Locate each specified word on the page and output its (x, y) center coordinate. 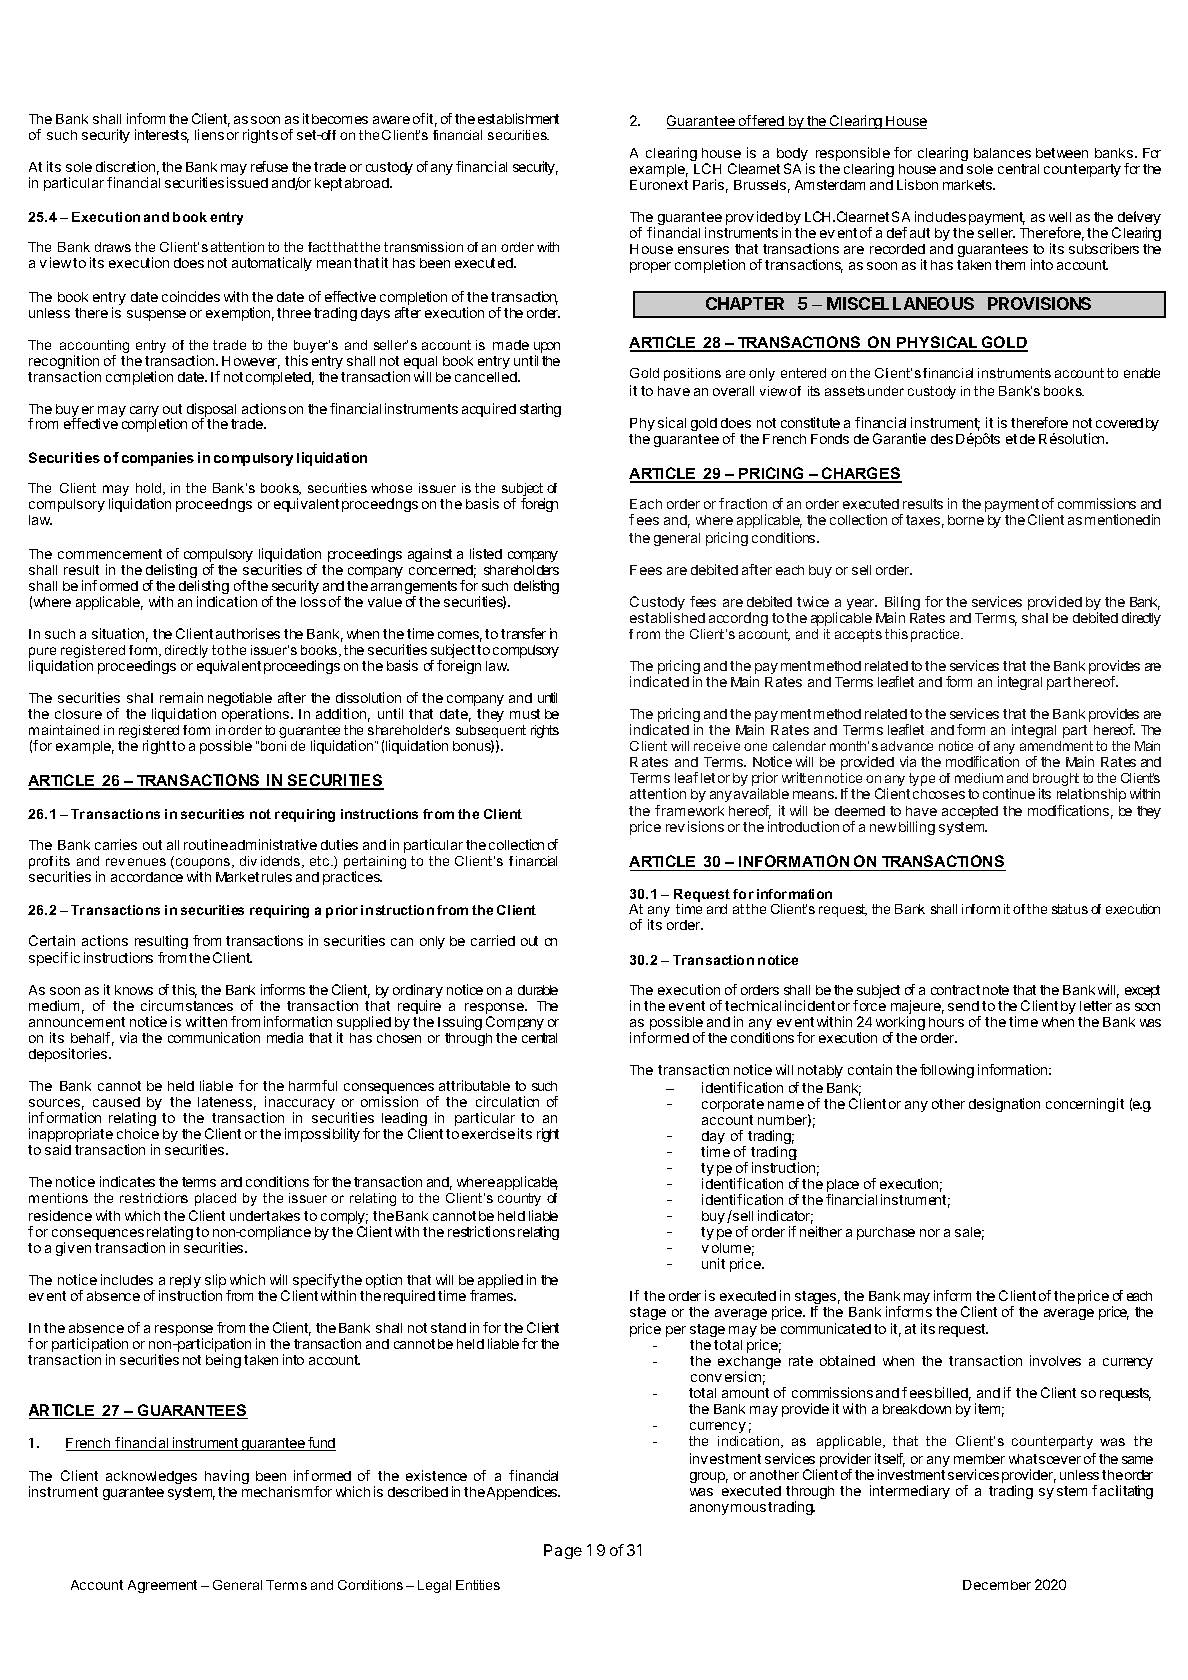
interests (162, 136)
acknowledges (151, 1477)
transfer (523, 633)
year (862, 604)
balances (1002, 153)
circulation (507, 1101)
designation (1004, 1105)
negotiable (240, 700)
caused (116, 1102)
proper (650, 267)
